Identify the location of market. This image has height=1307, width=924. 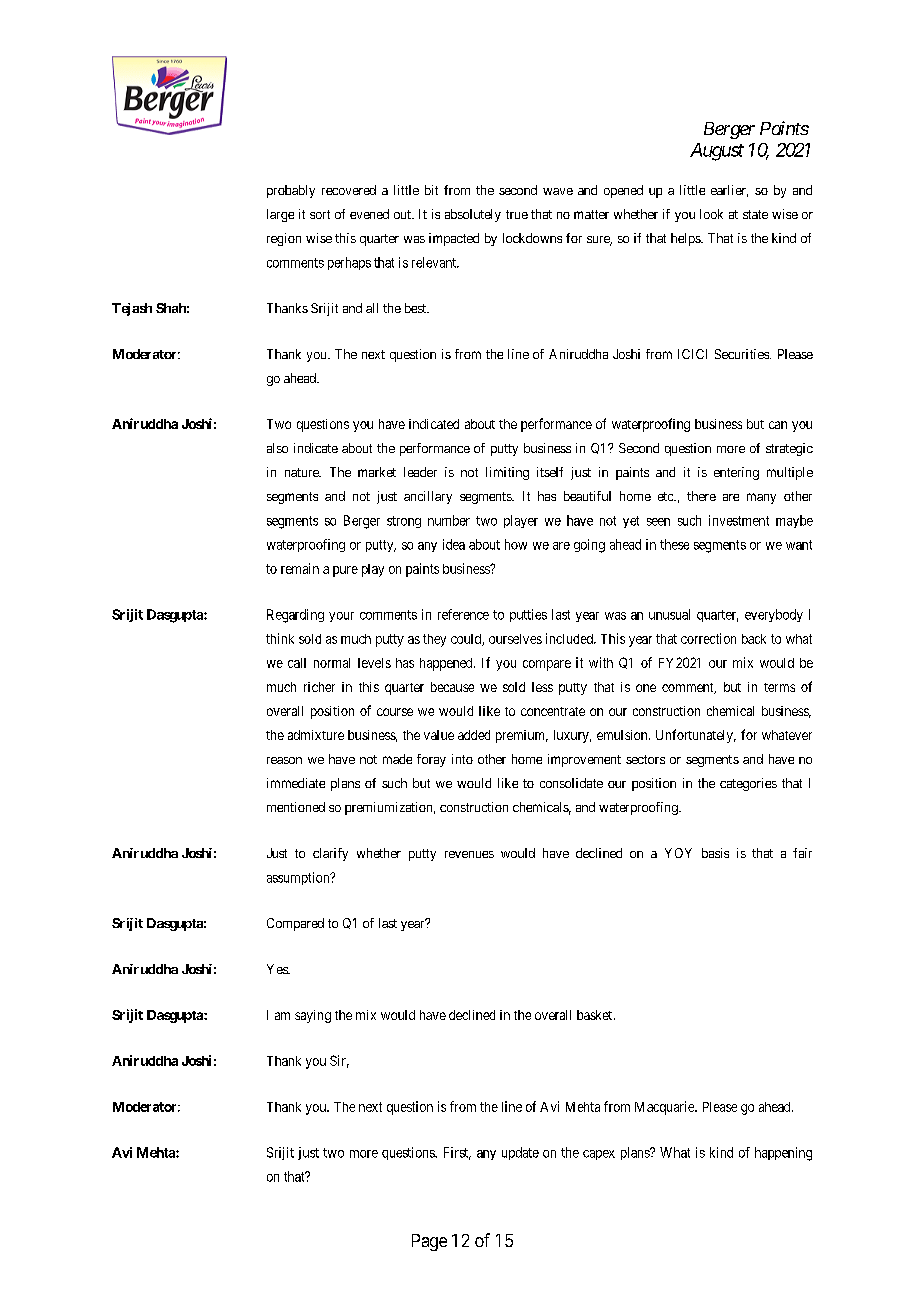
(377, 472).
